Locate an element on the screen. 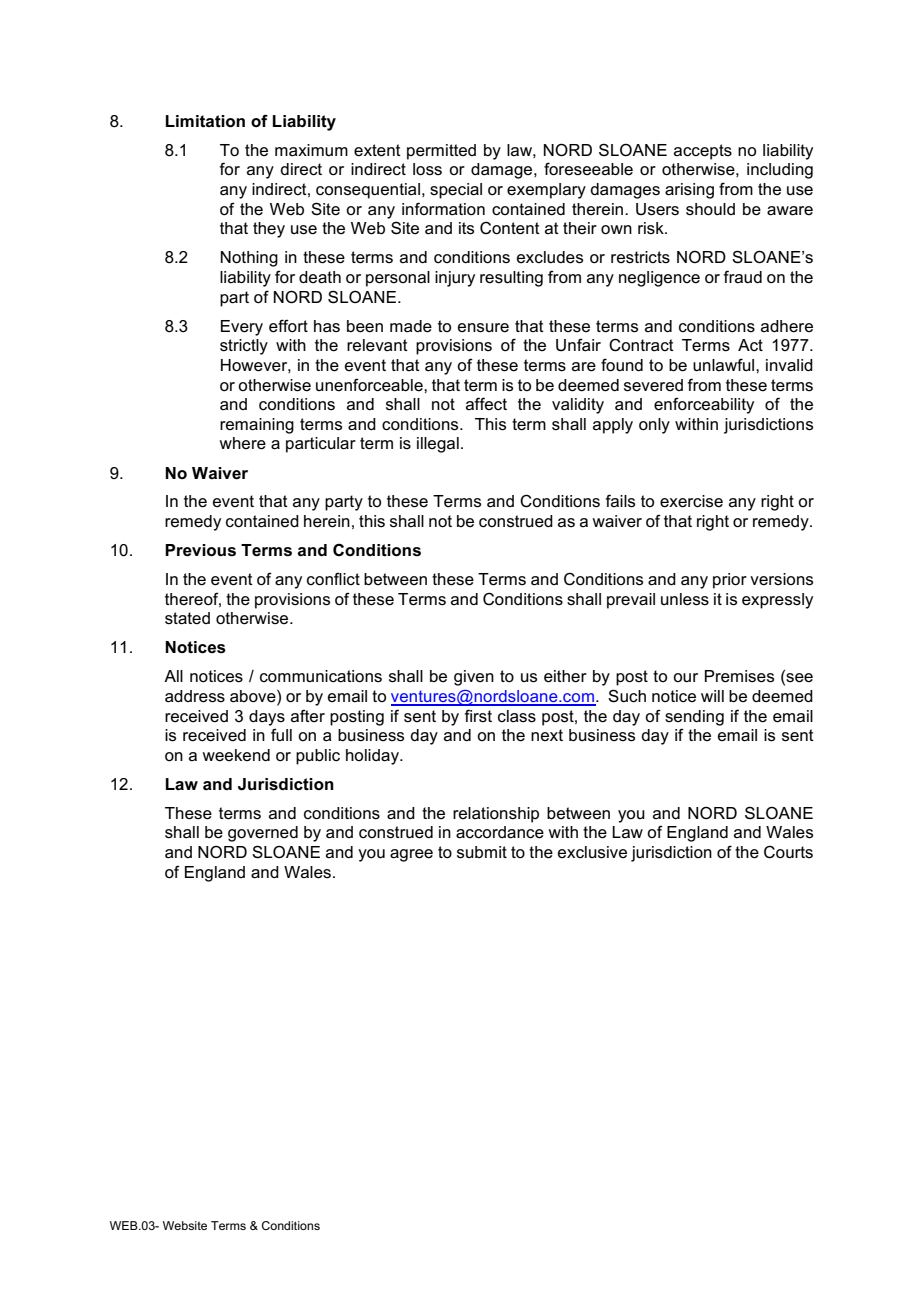  exercise is located at coordinates (691, 501).
